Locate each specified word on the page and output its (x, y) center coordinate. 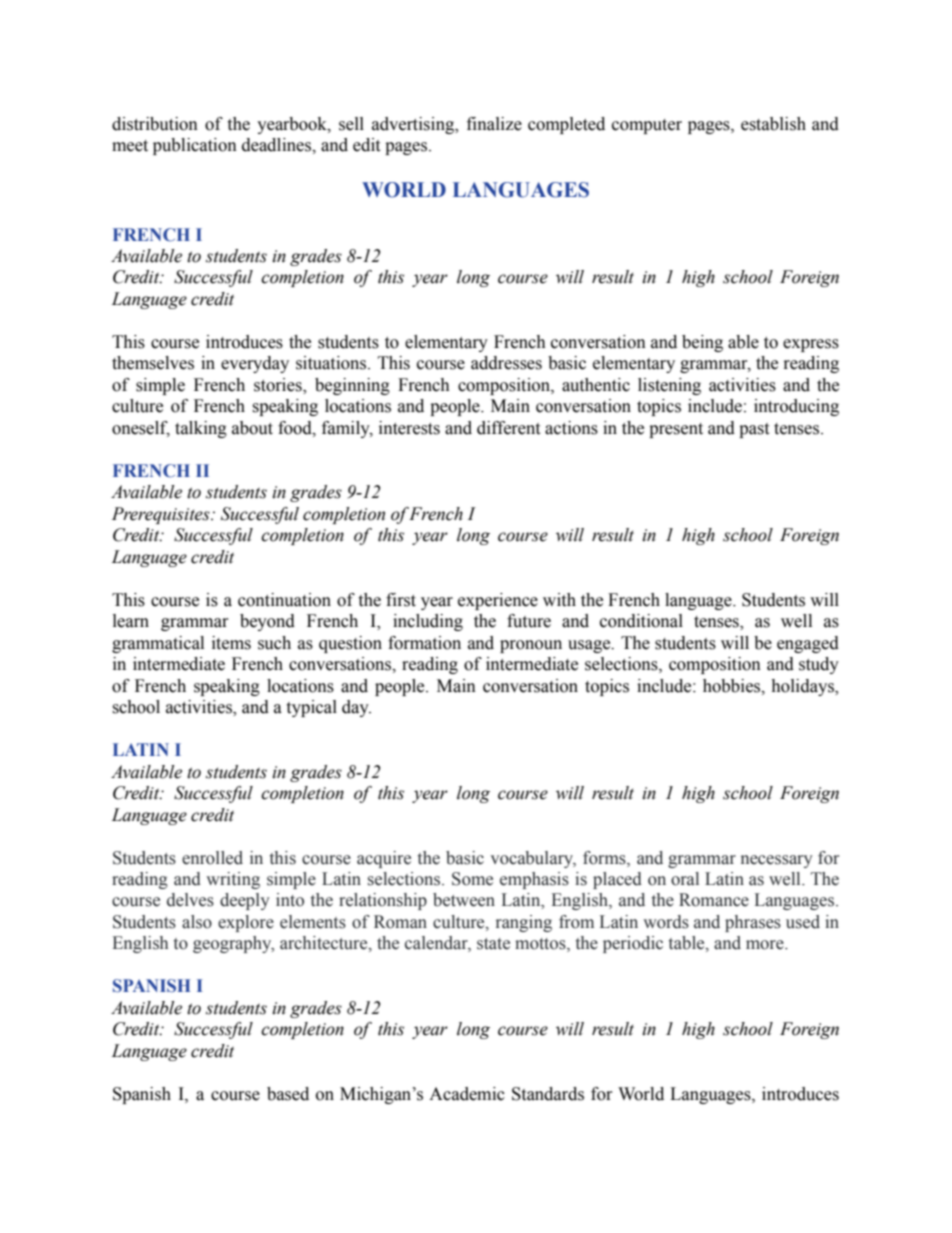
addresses (506, 363)
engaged (808, 644)
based (288, 1094)
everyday (255, 364)
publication (195, 146)
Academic (467, 1094)
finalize (494, 124)
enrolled (212, 858)
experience (498, 601)
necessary (777, 861)
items (231, 643)
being (702, 343)
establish (773, 124)
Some (472, 879)
